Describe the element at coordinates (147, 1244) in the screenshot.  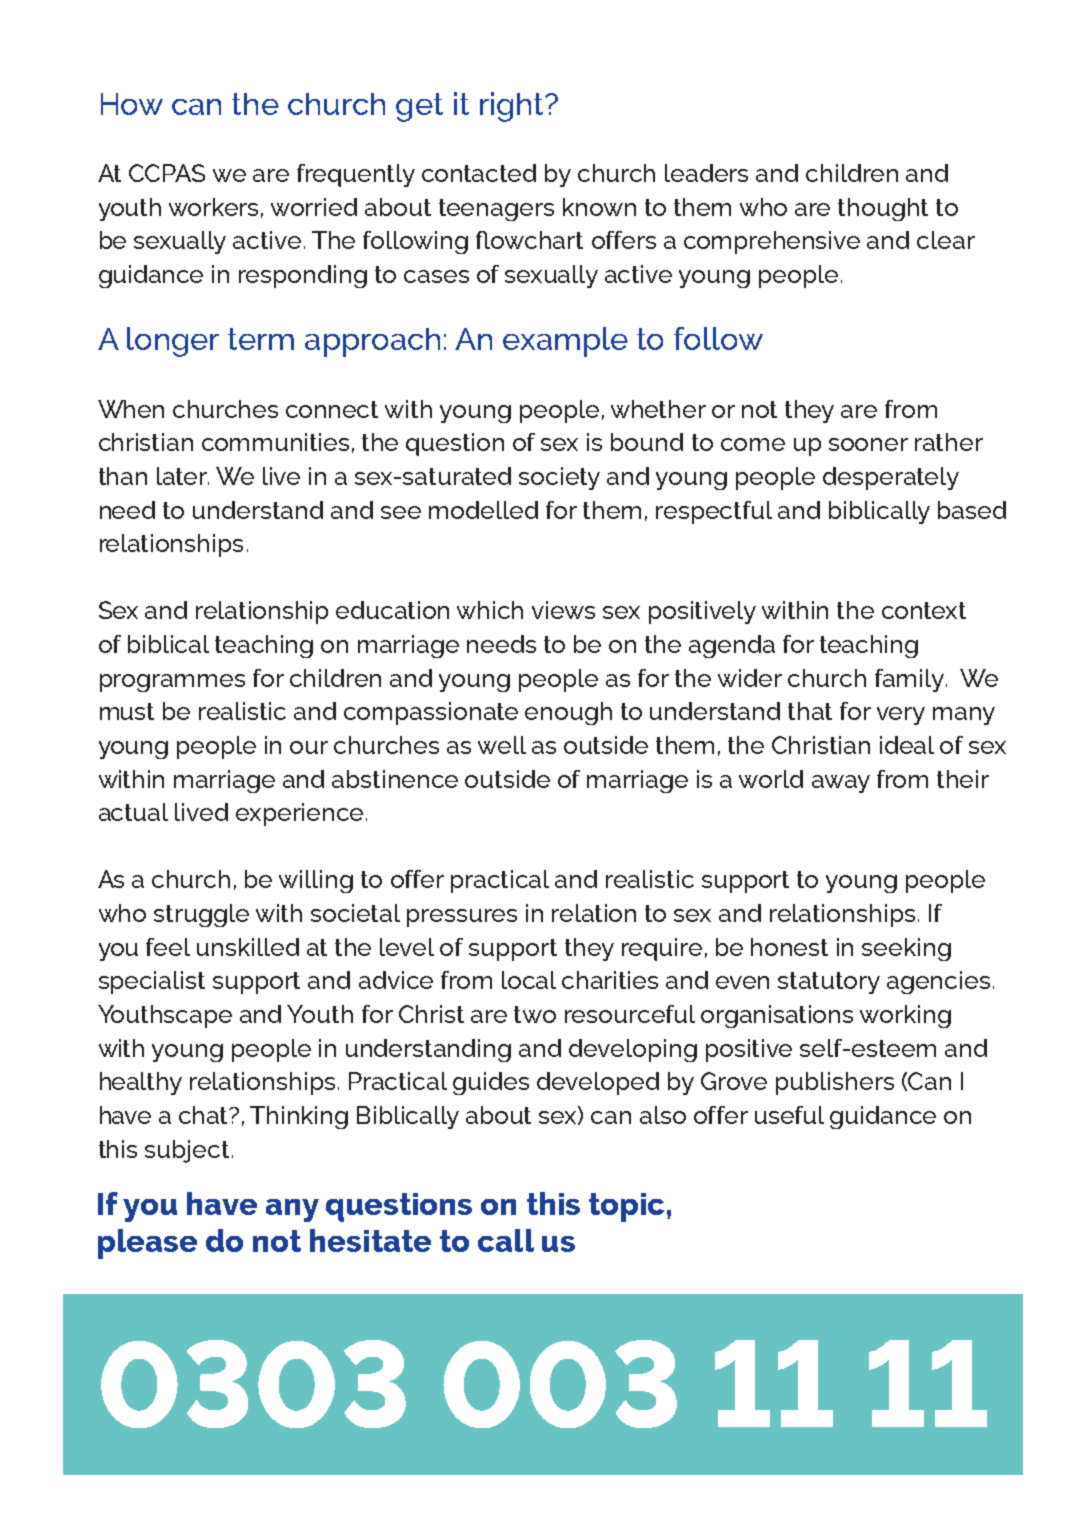
I see `please` at that location.
